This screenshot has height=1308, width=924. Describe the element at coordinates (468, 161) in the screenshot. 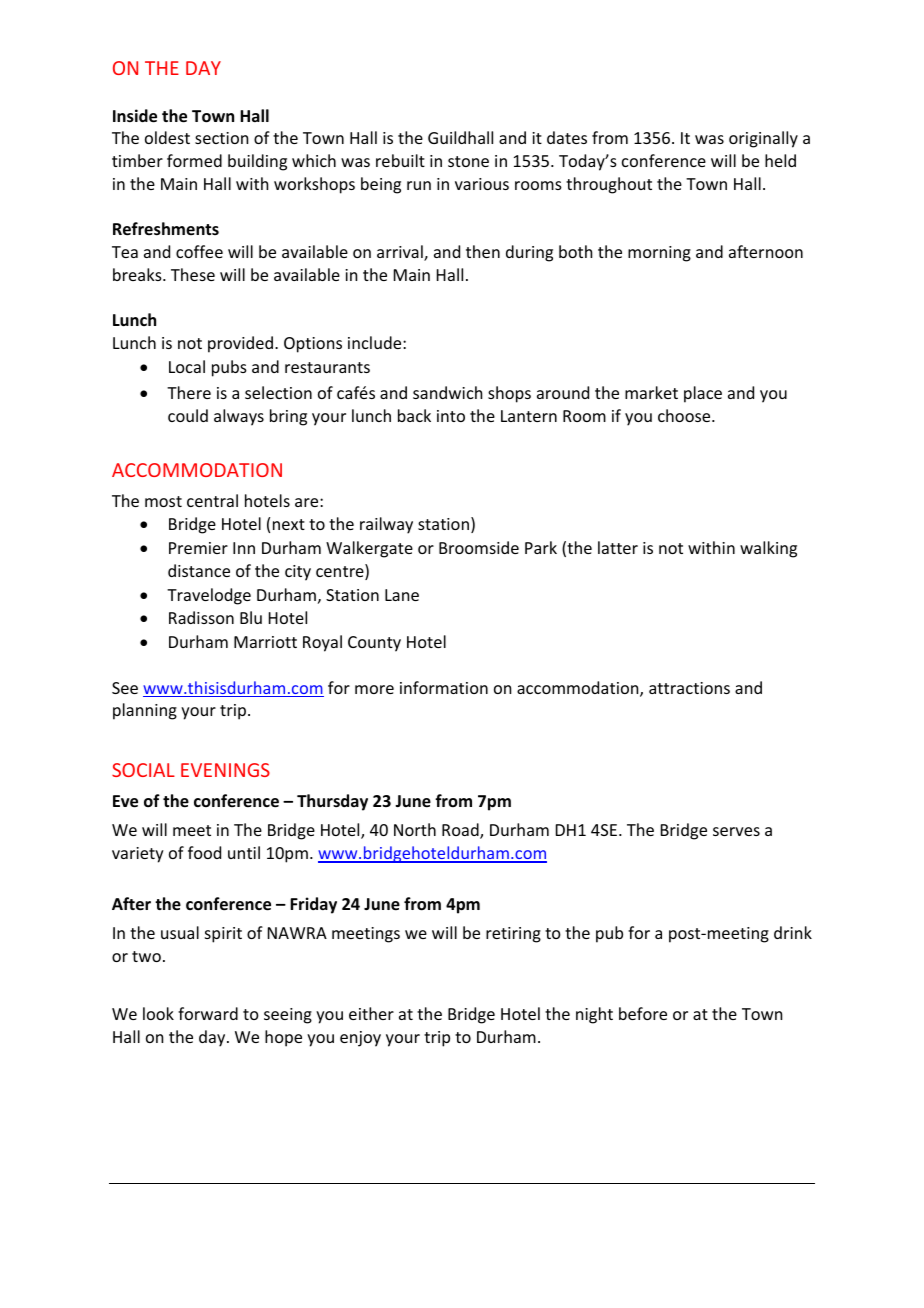

I see `stone` at that location.
